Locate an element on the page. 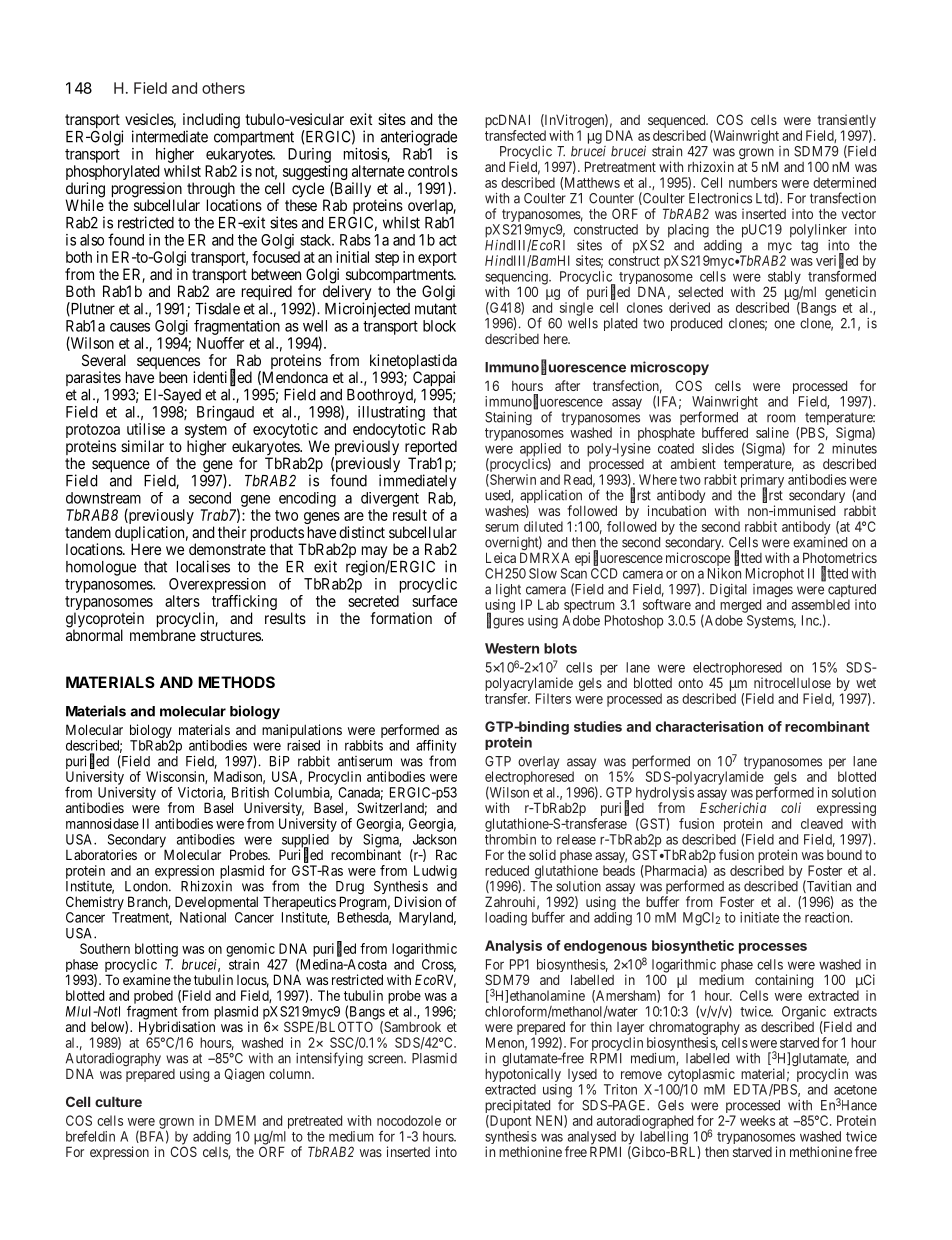 The width and height of the page is (952, 1240). alters is located at coordinates (182, 601).
